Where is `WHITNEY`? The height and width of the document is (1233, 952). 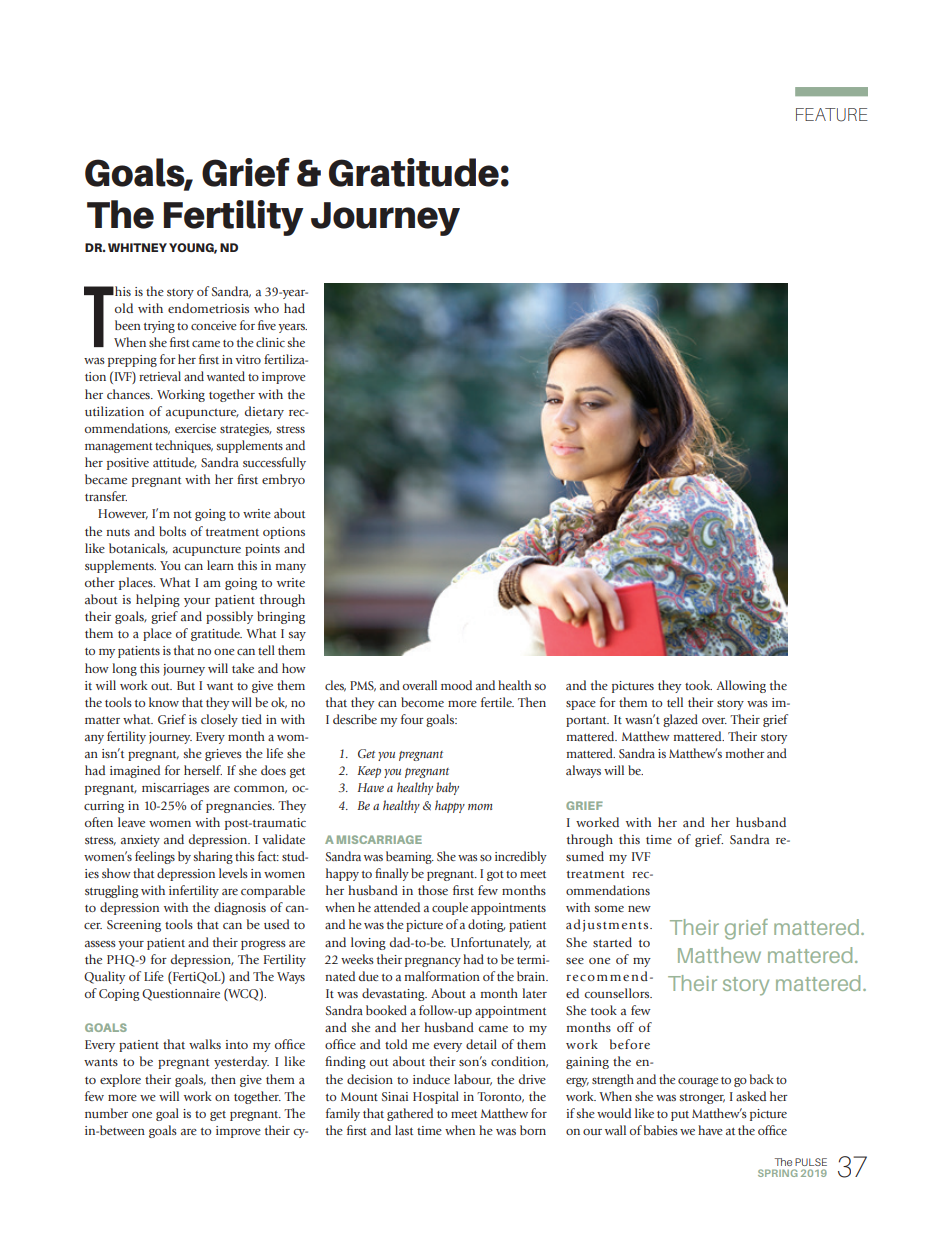 WHITNEY is located at coordinates (137, 247).
